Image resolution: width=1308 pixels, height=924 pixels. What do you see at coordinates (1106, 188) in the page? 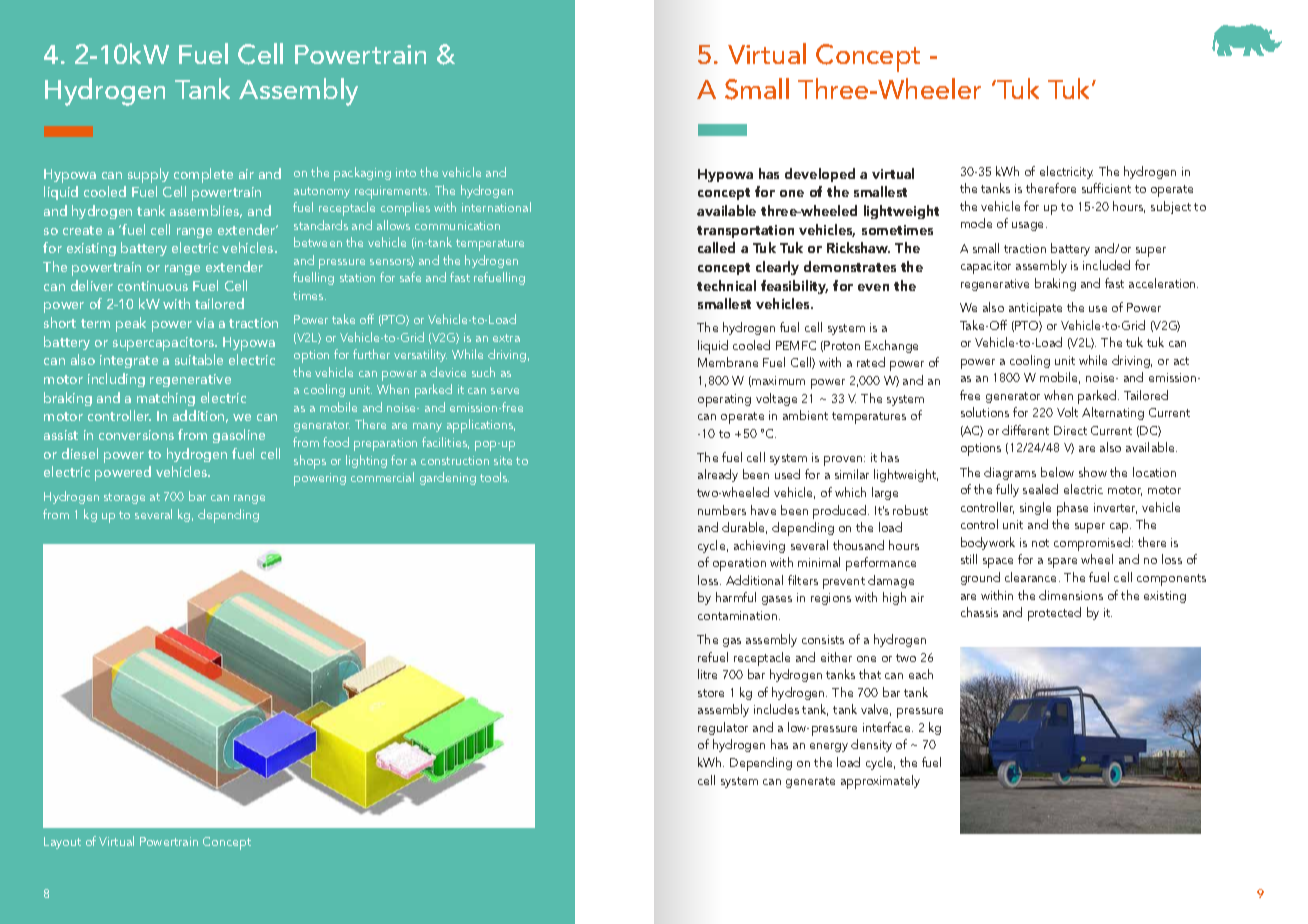
I see `sufficient` at bounding box center [1106, 188].
